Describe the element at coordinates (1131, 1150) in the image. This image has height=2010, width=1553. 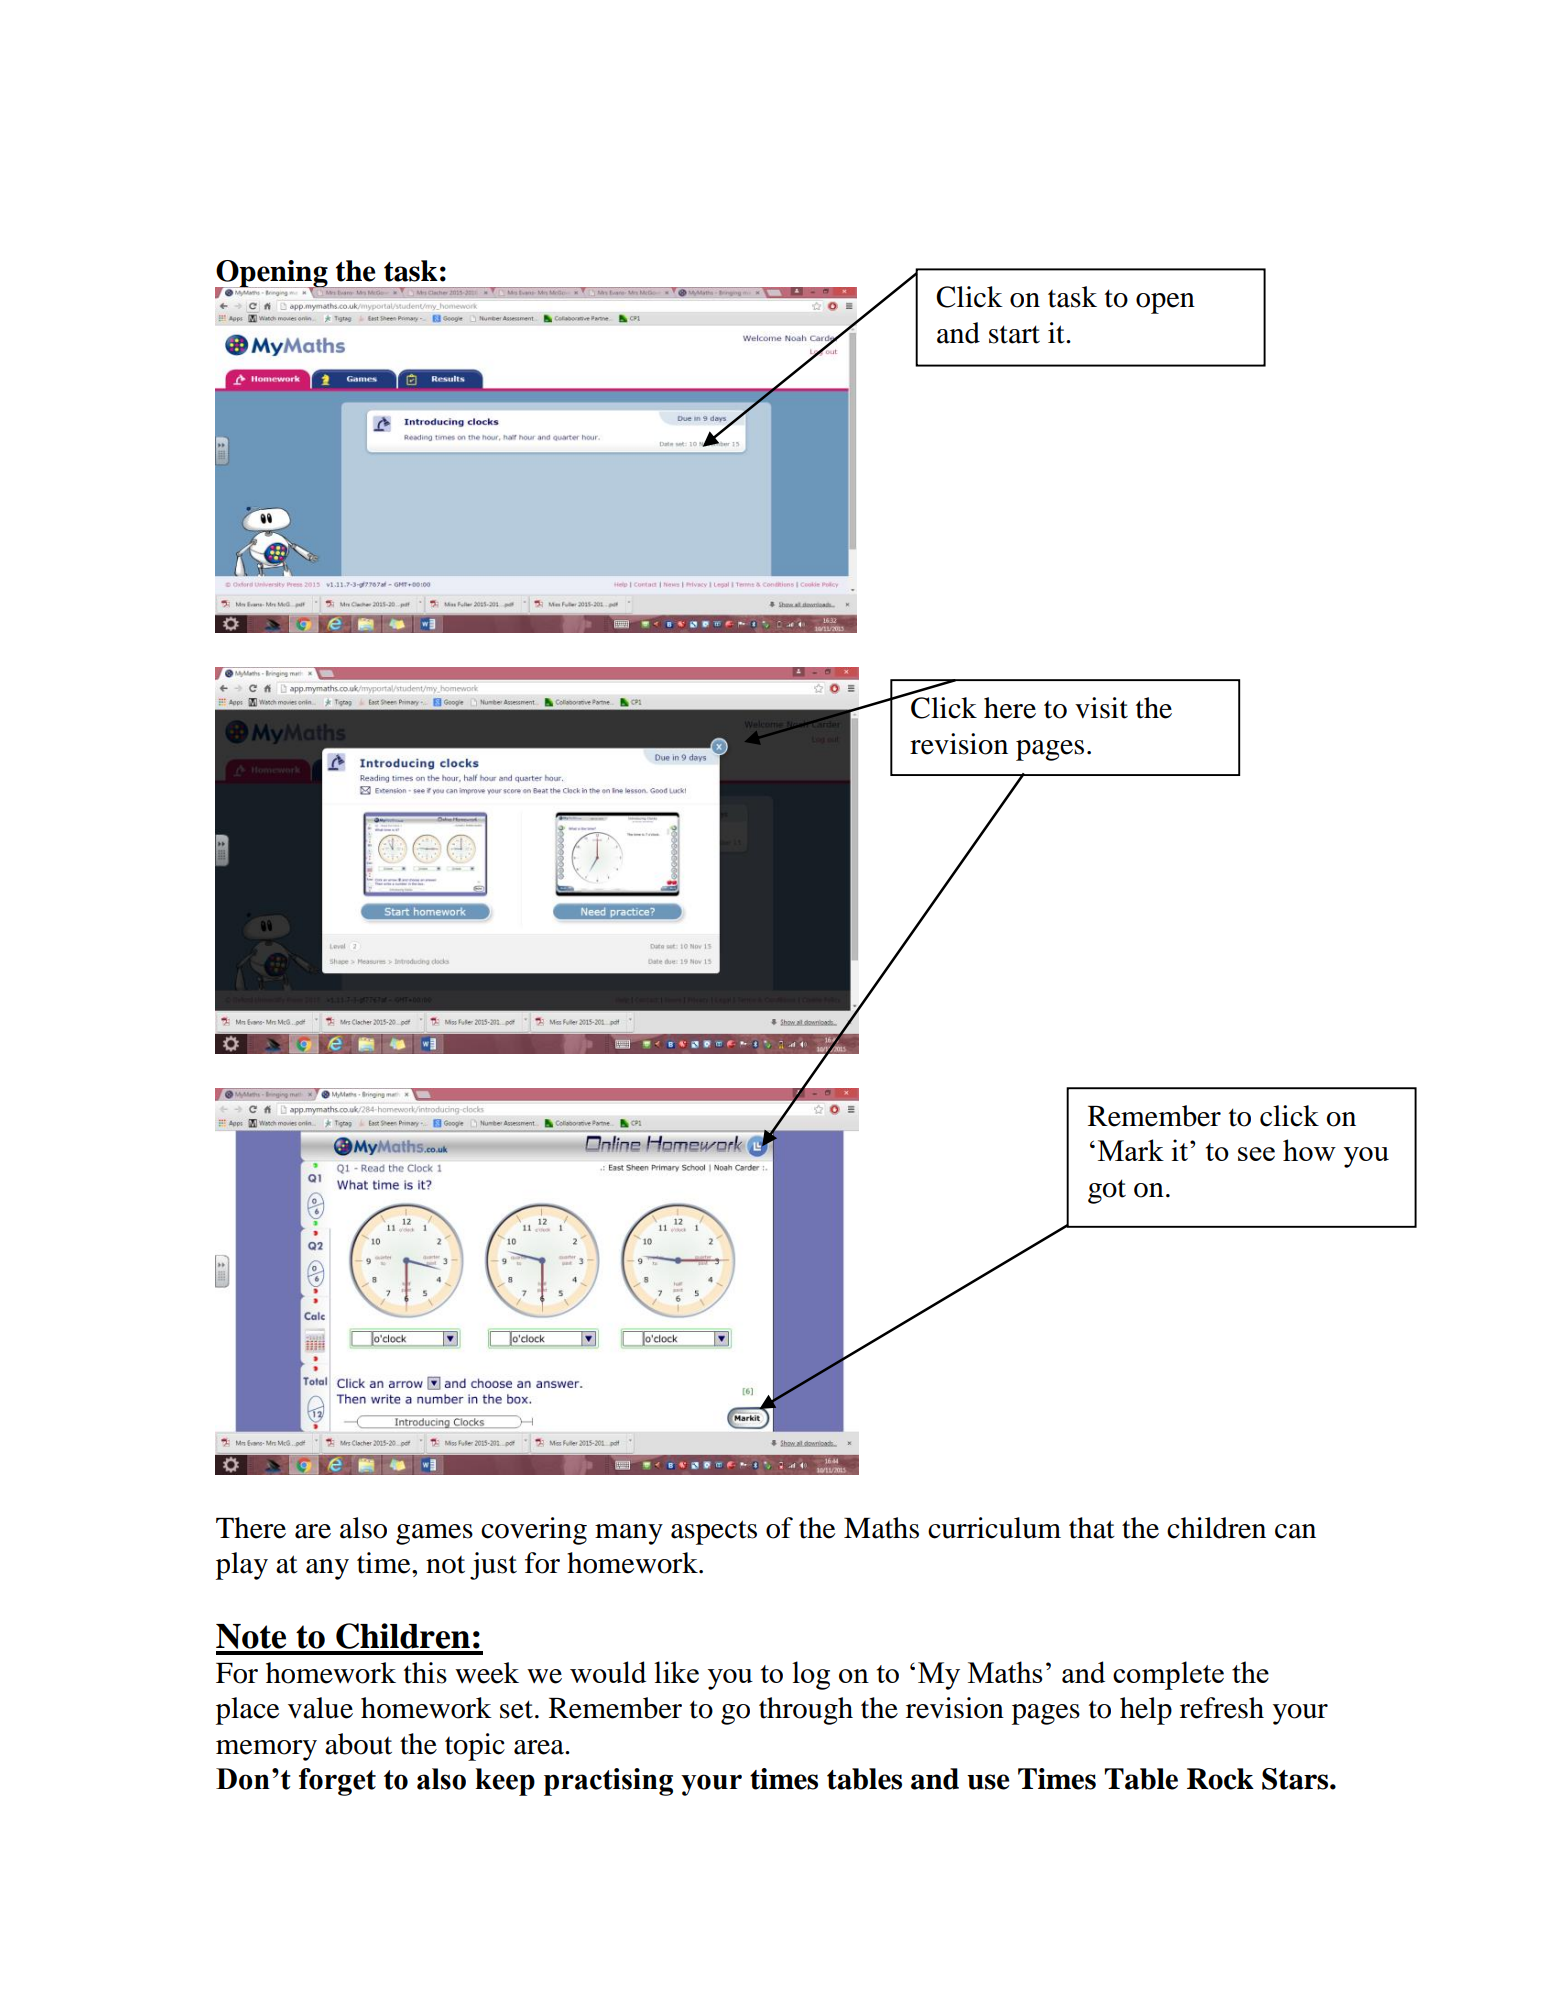
I see `Mark` at that location.
